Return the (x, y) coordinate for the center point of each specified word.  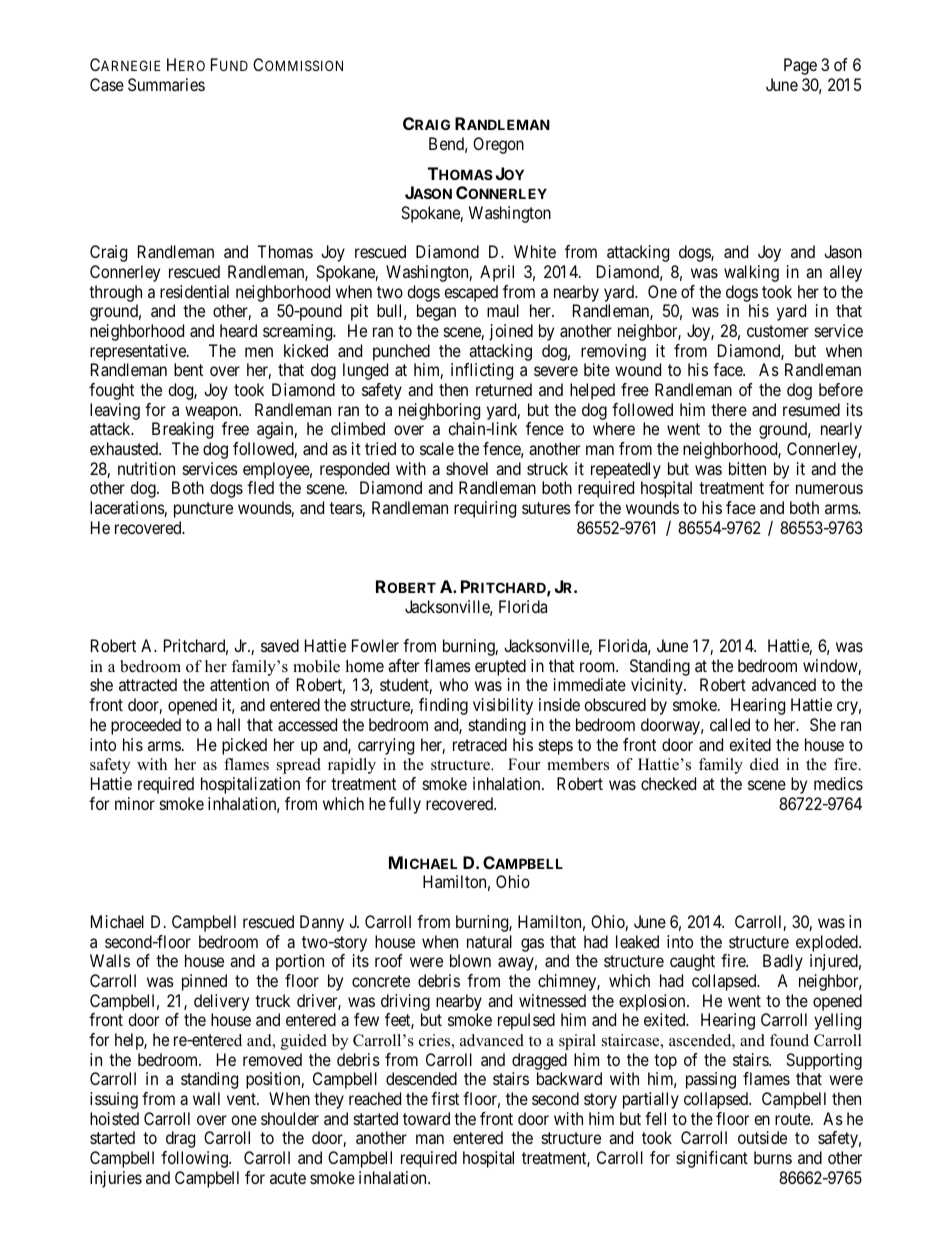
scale (437, 448)
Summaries (166, 84)
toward (426, 1118)
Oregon (498, 145)
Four (524, 764)
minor (135, 803)
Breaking (182, 430)
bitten (747, 468)
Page (800, 66)
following (195, 1159)
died (764, 764)
